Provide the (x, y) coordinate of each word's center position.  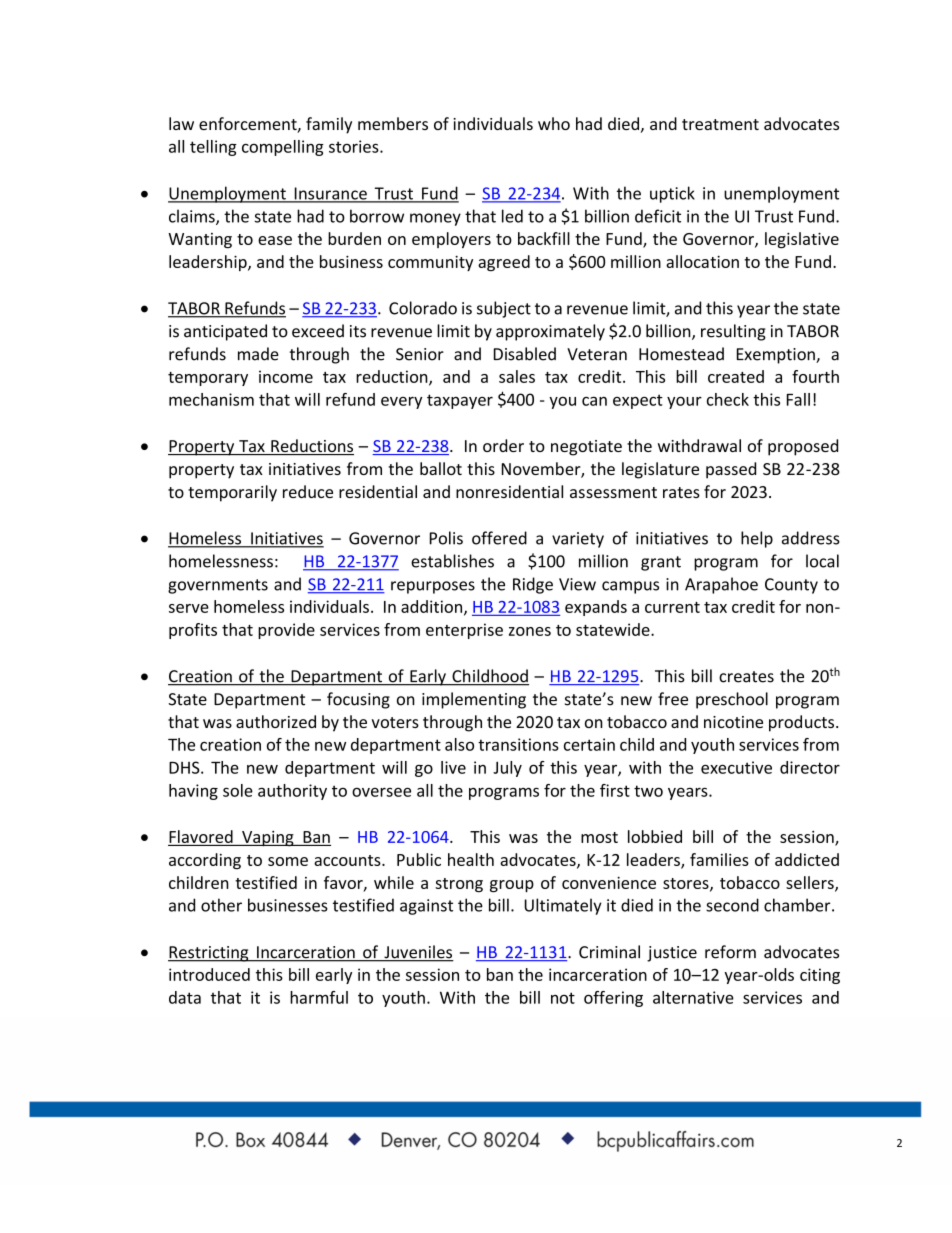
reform (730, 952)
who (554, 123)
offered (499, 538)
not (563, 998)
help (757, 539)
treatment (720, 124)
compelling (283, 148)
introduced (209, 974)
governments (218, 586)
